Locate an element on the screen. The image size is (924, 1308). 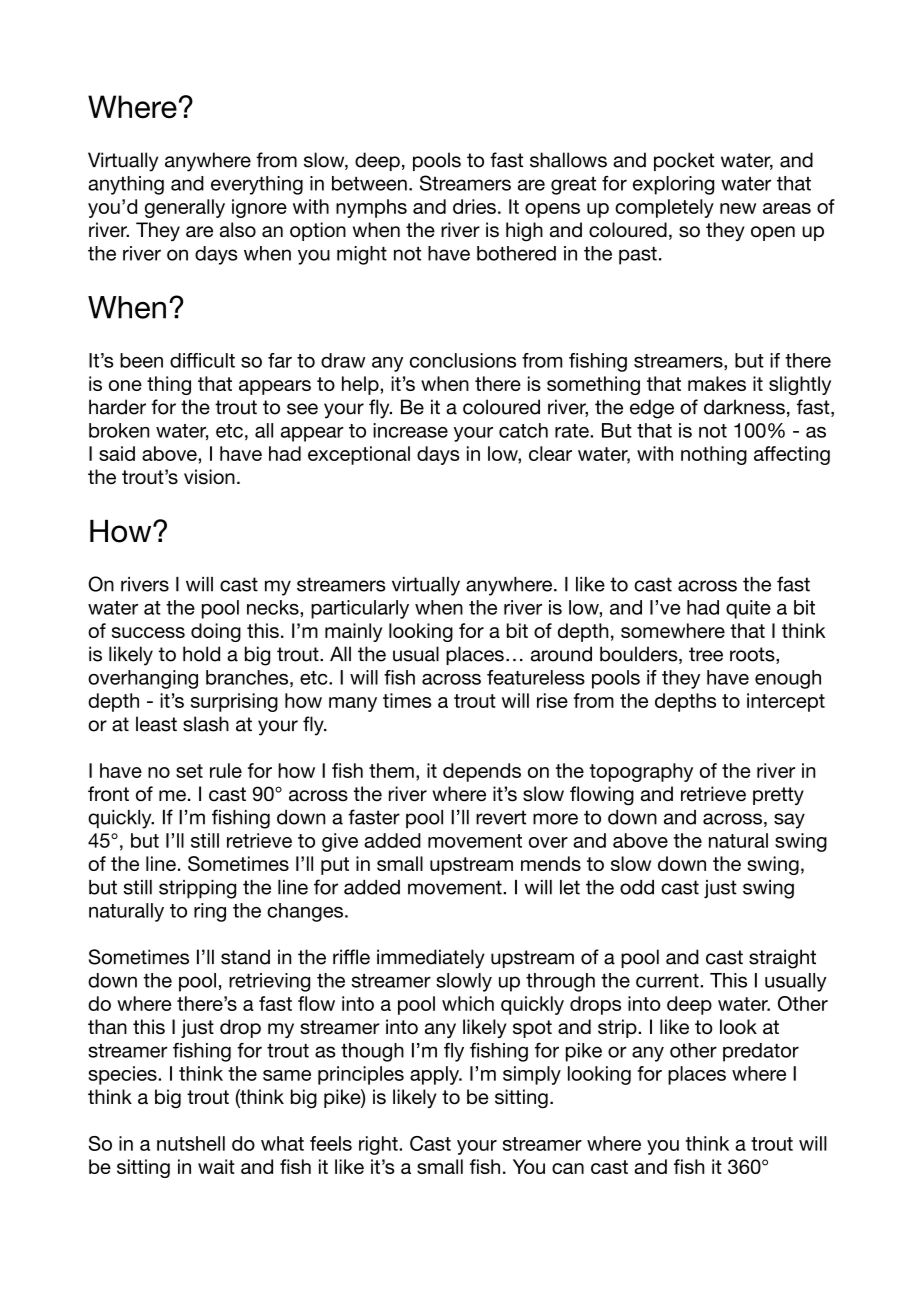
new is located at coordinates (738, 208).
